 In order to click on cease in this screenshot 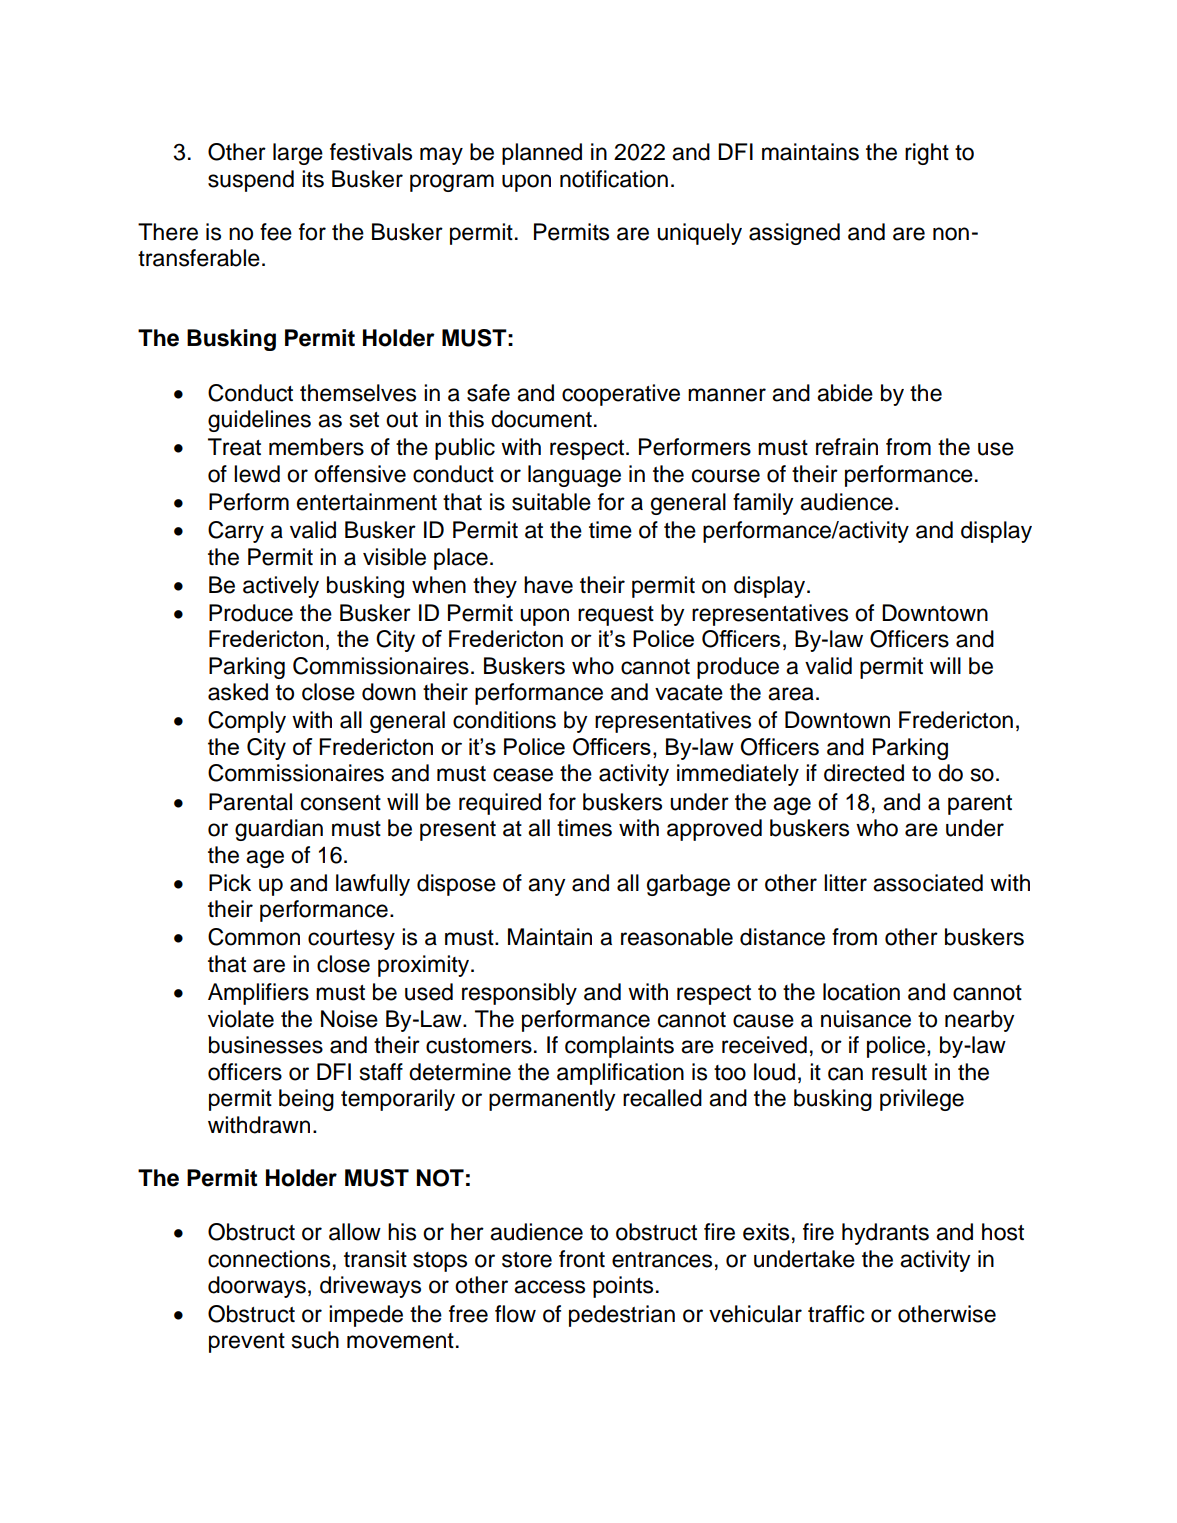, I will do `click(523, 775)`.
